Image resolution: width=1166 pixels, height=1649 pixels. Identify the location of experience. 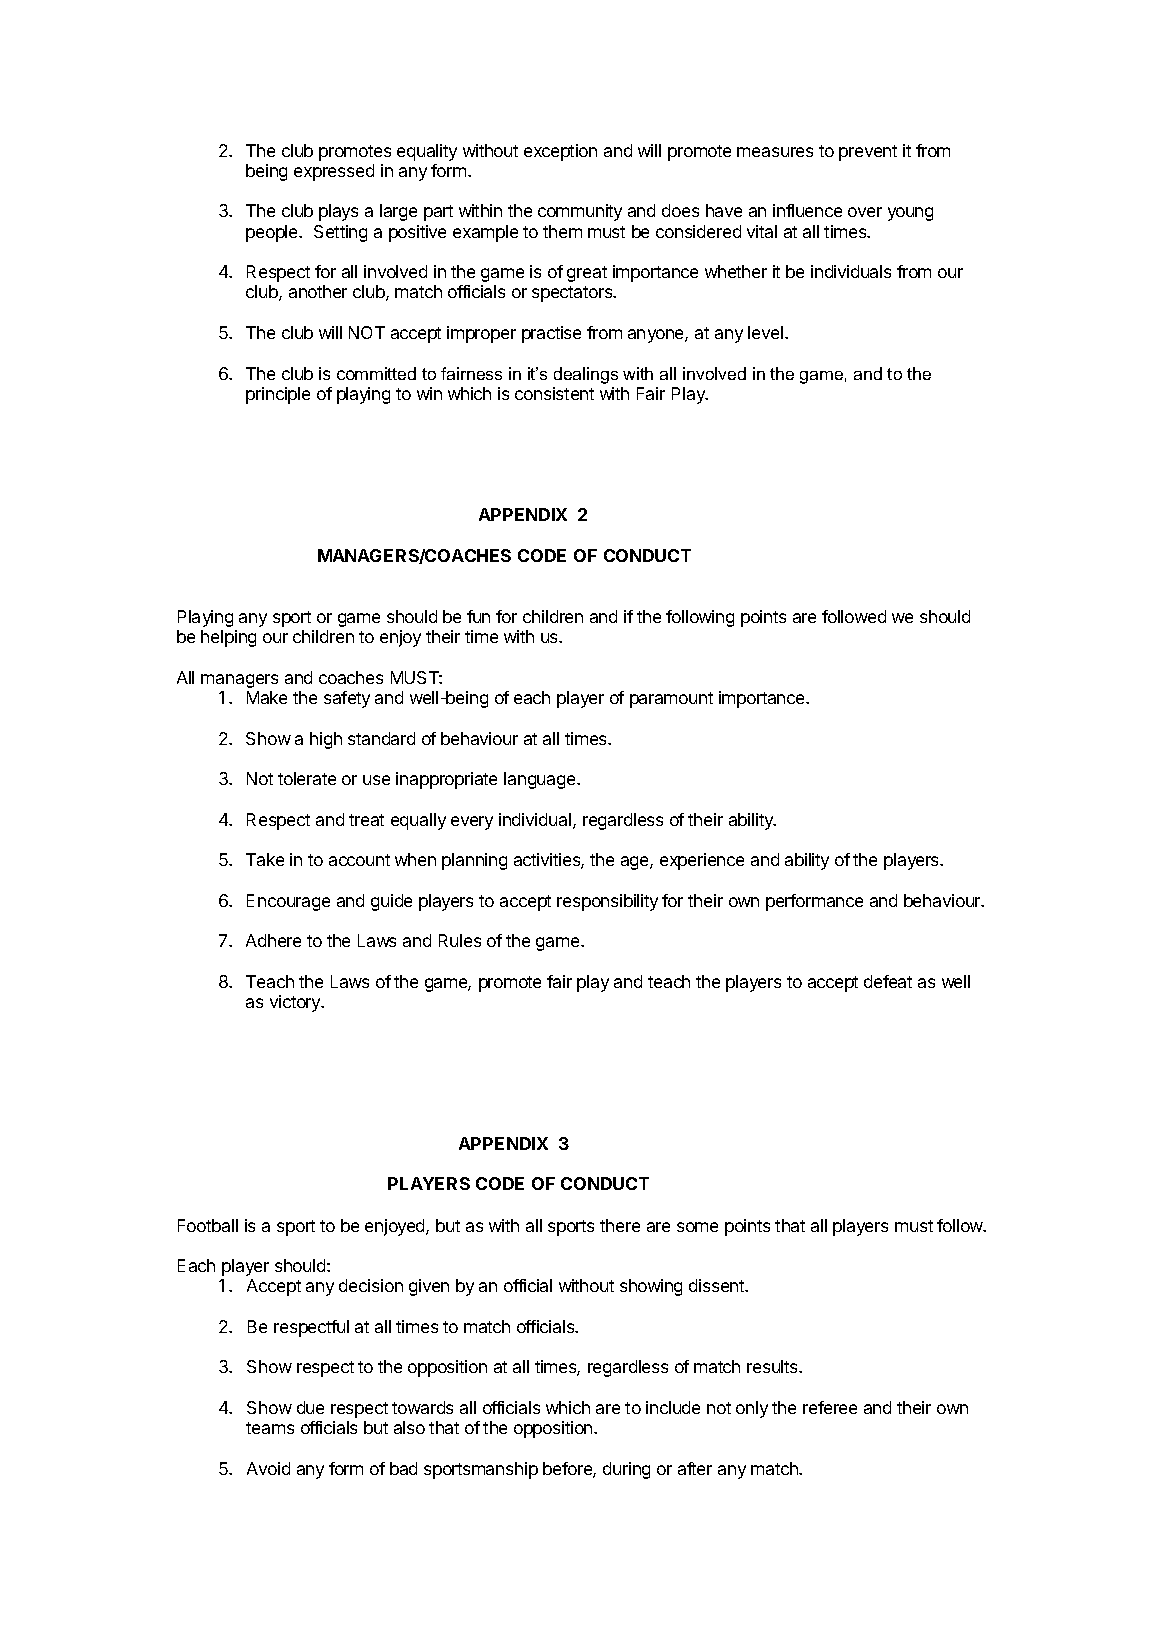
(702, 861).
